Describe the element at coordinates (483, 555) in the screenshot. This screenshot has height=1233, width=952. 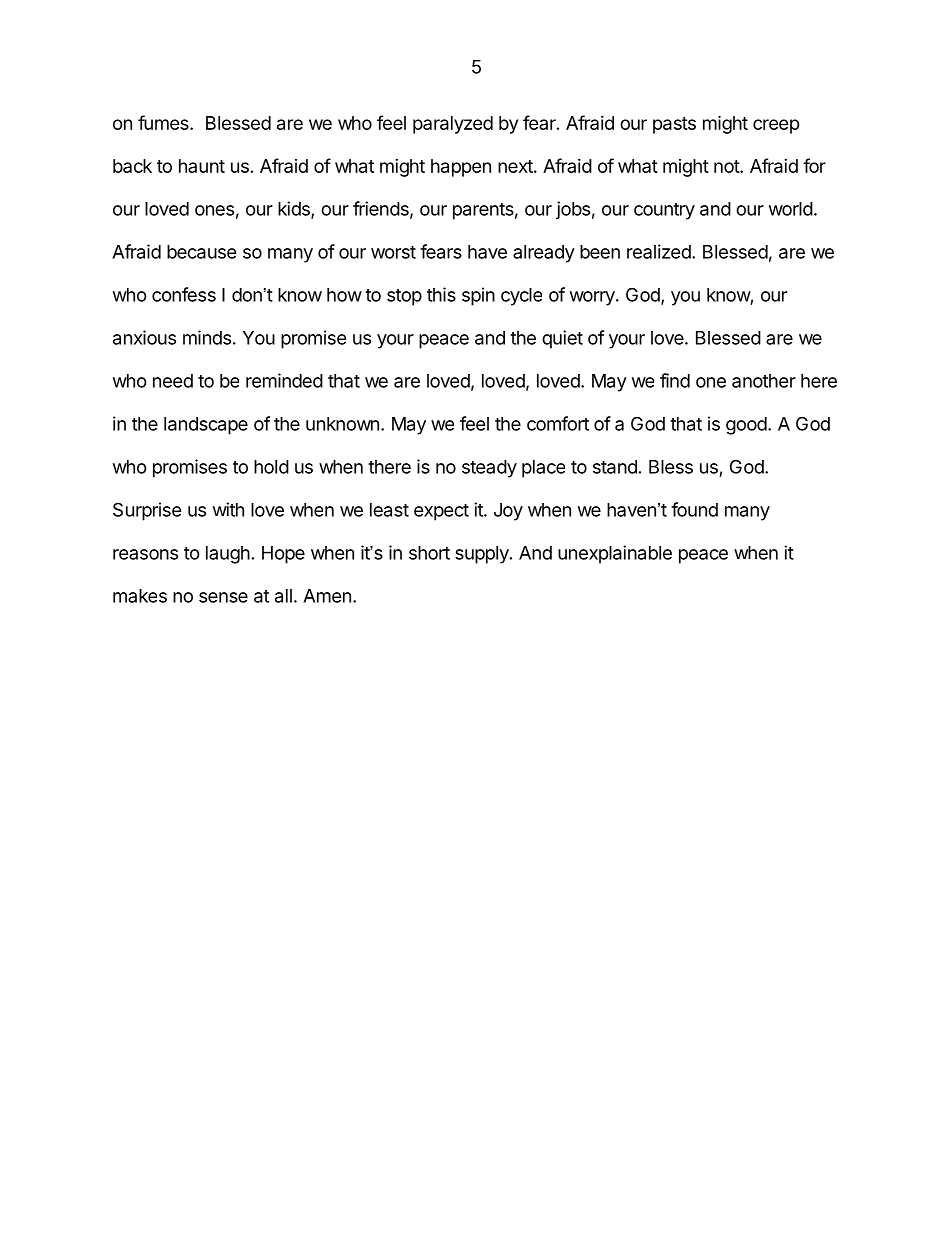
I see `supply` at that location.
